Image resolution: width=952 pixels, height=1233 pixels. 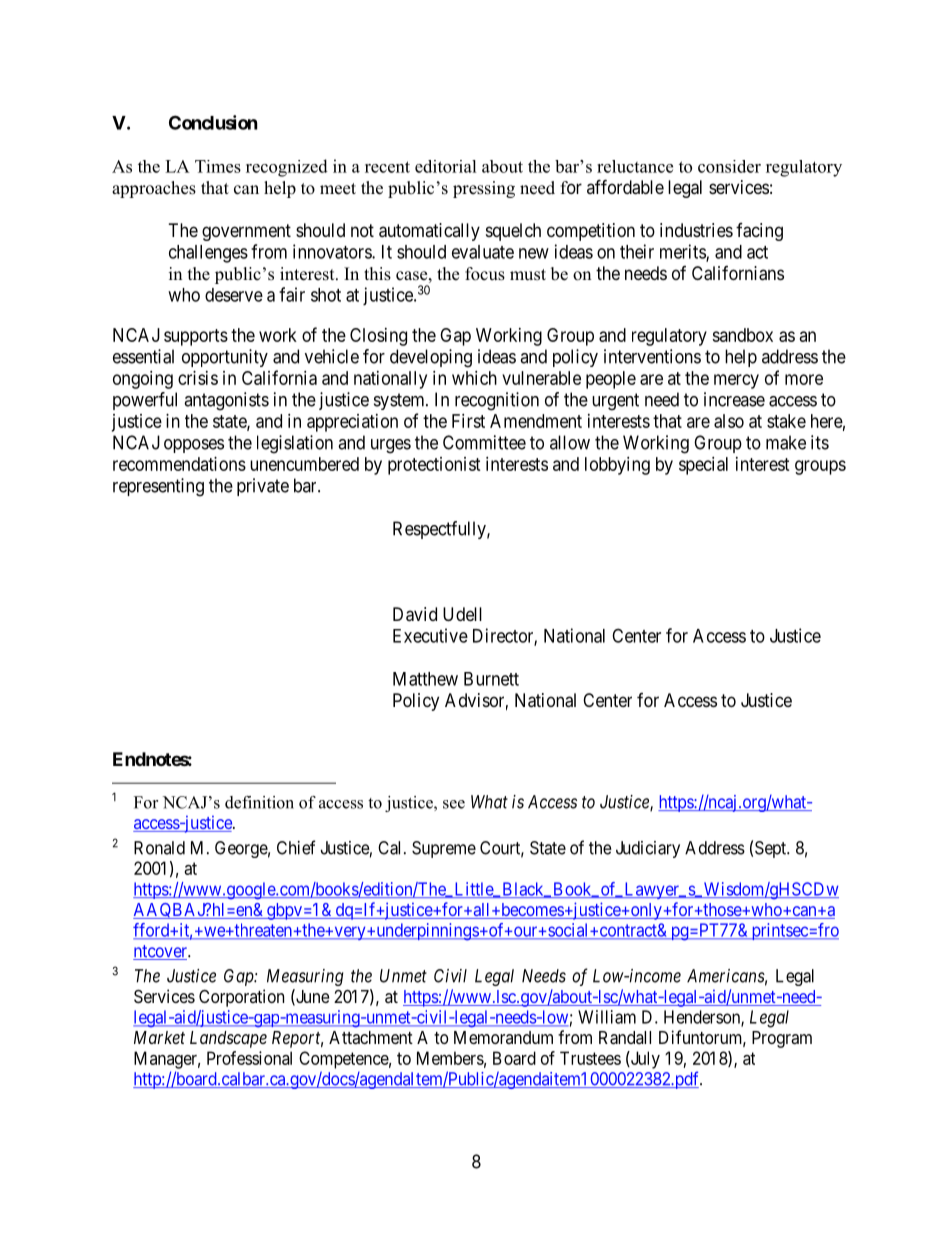 I want to click on consider, so click(x=729, y=166).
